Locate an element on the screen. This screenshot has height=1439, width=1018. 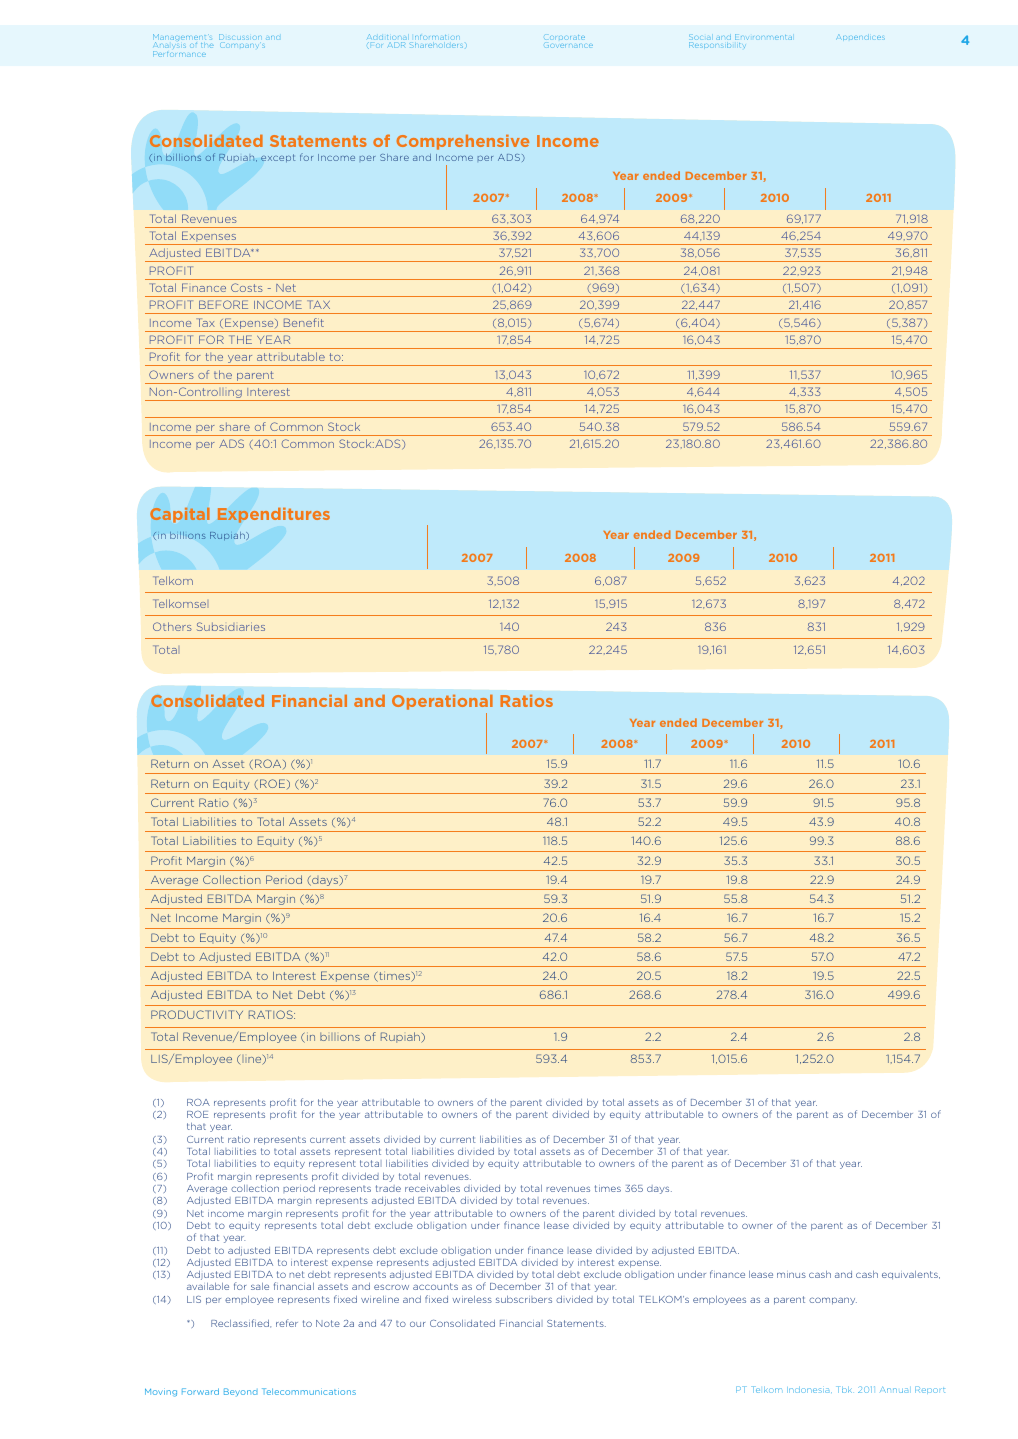
PRODUCTIVITY is located at coordinates (197, 1014).
